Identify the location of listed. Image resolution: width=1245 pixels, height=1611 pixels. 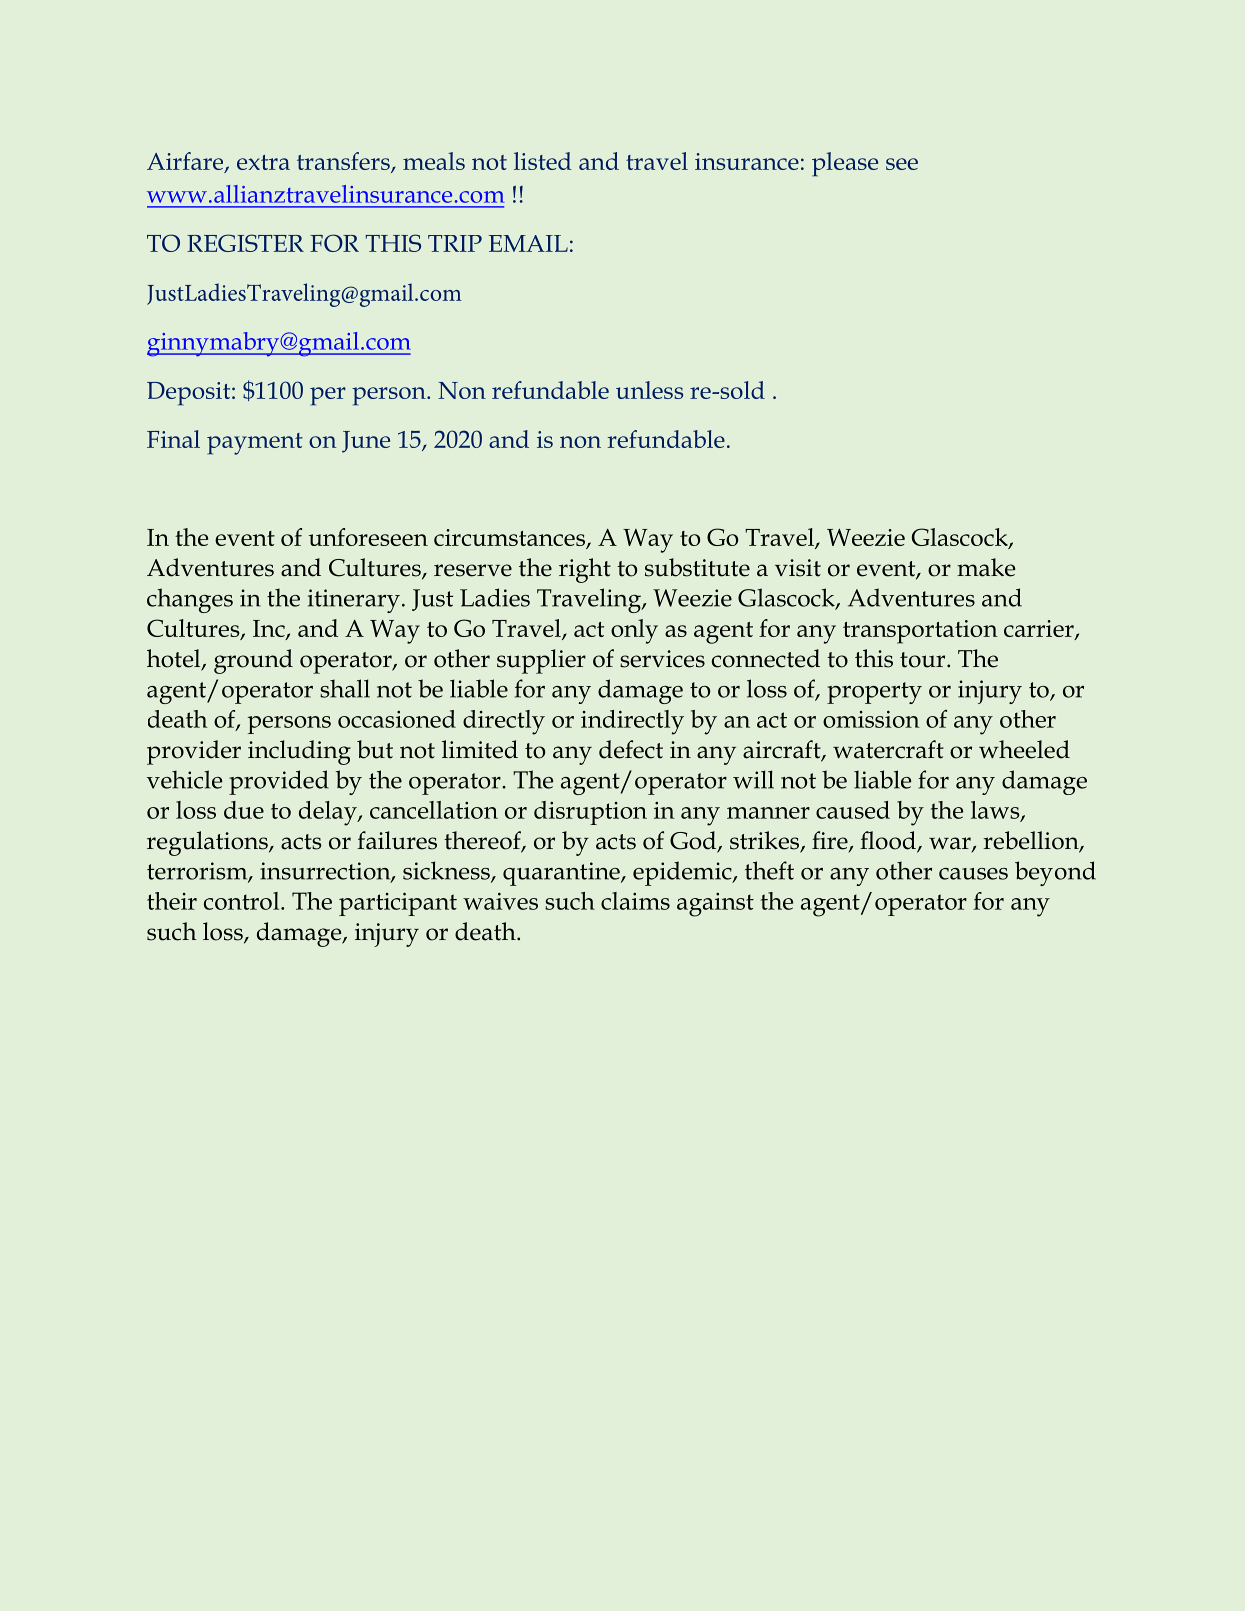
(543, 161).
